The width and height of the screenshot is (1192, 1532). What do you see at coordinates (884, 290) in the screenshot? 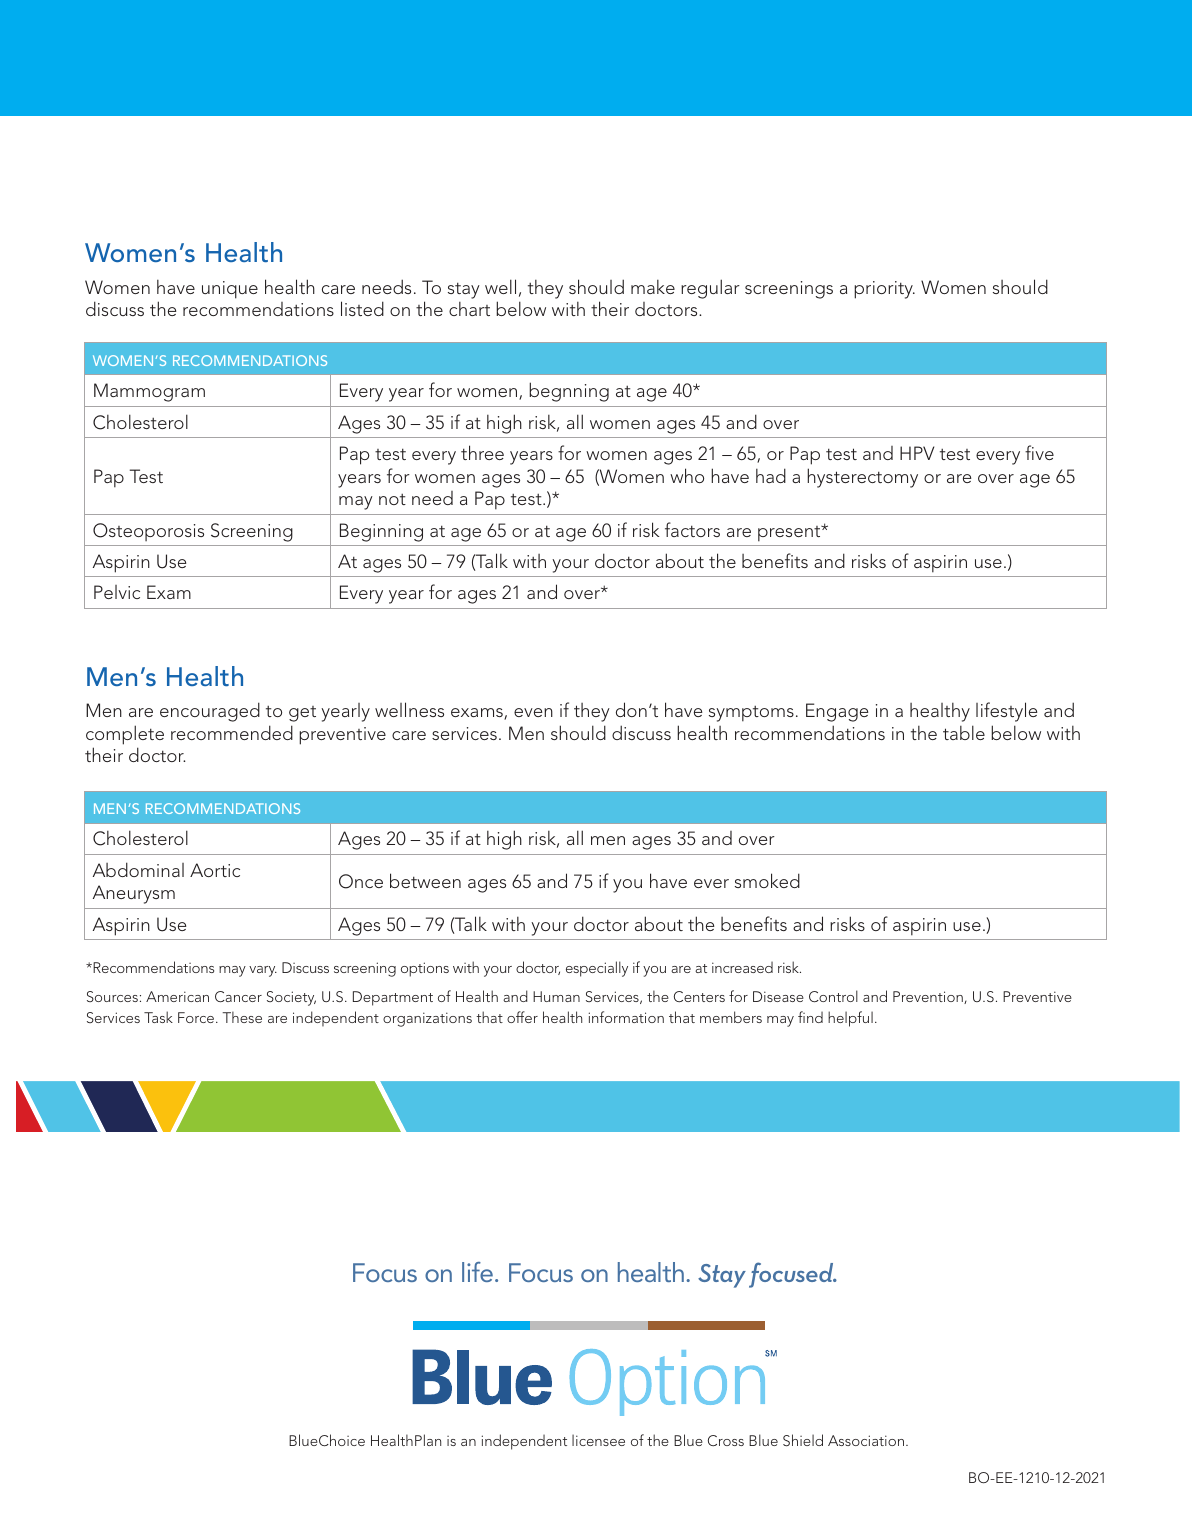
I see `priority` at bounding box center [884, 290].
